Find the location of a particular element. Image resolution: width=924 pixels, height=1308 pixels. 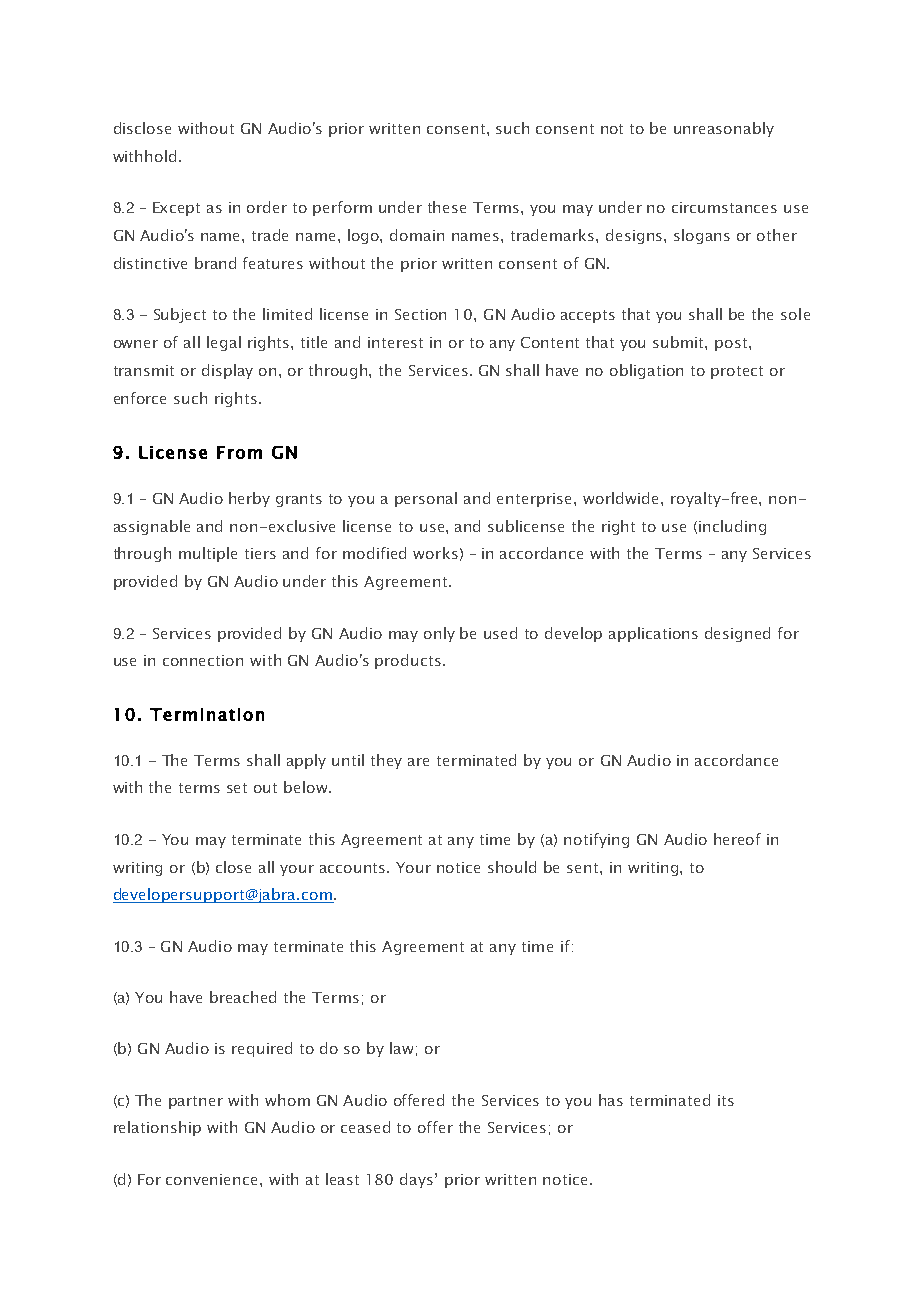

including is located at coordinates (732, 527).
